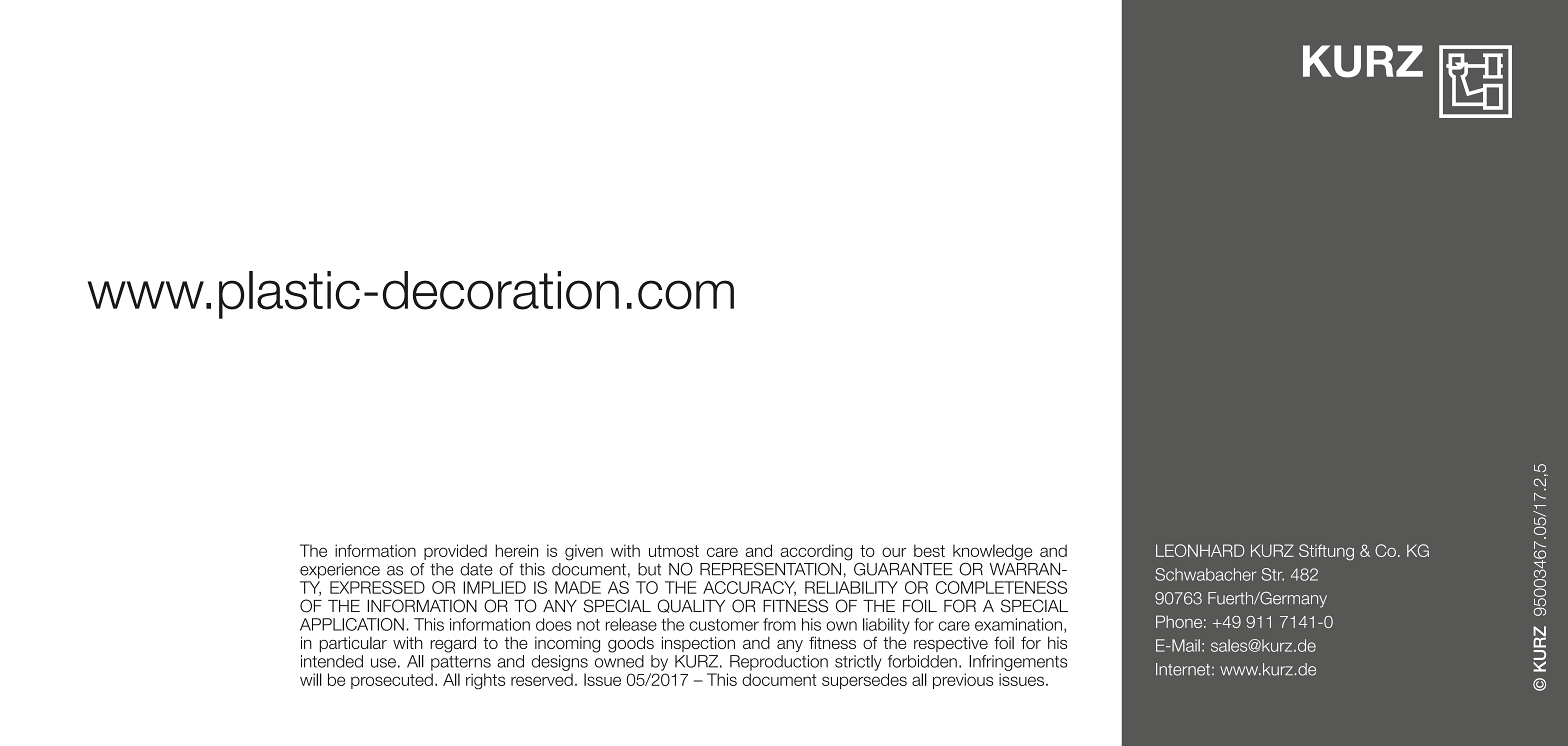  I want to click on APPLICATION, so click(352, 624).
